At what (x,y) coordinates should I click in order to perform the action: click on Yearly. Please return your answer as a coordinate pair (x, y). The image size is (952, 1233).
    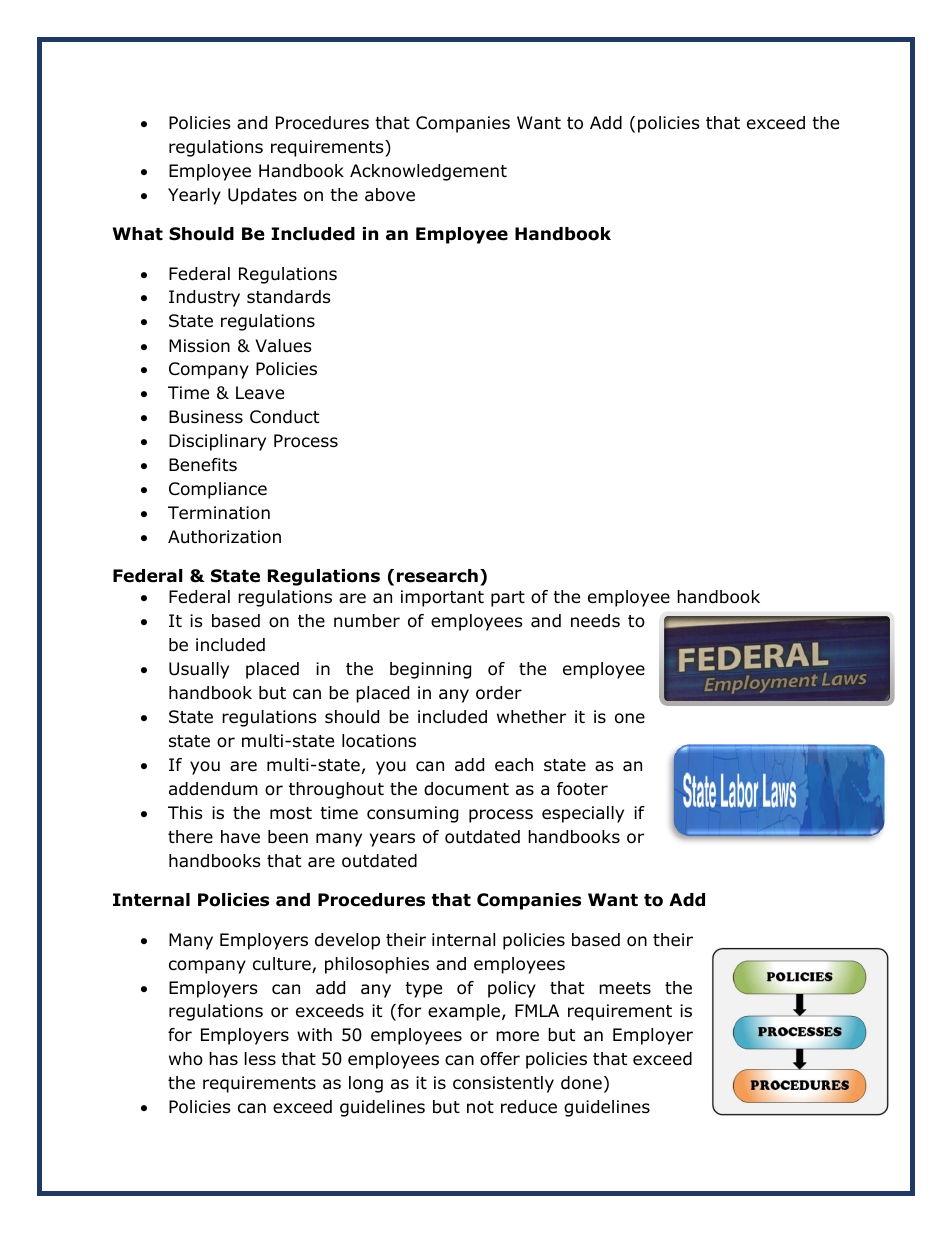
    Looking at the image, I should click on (194, 196).
